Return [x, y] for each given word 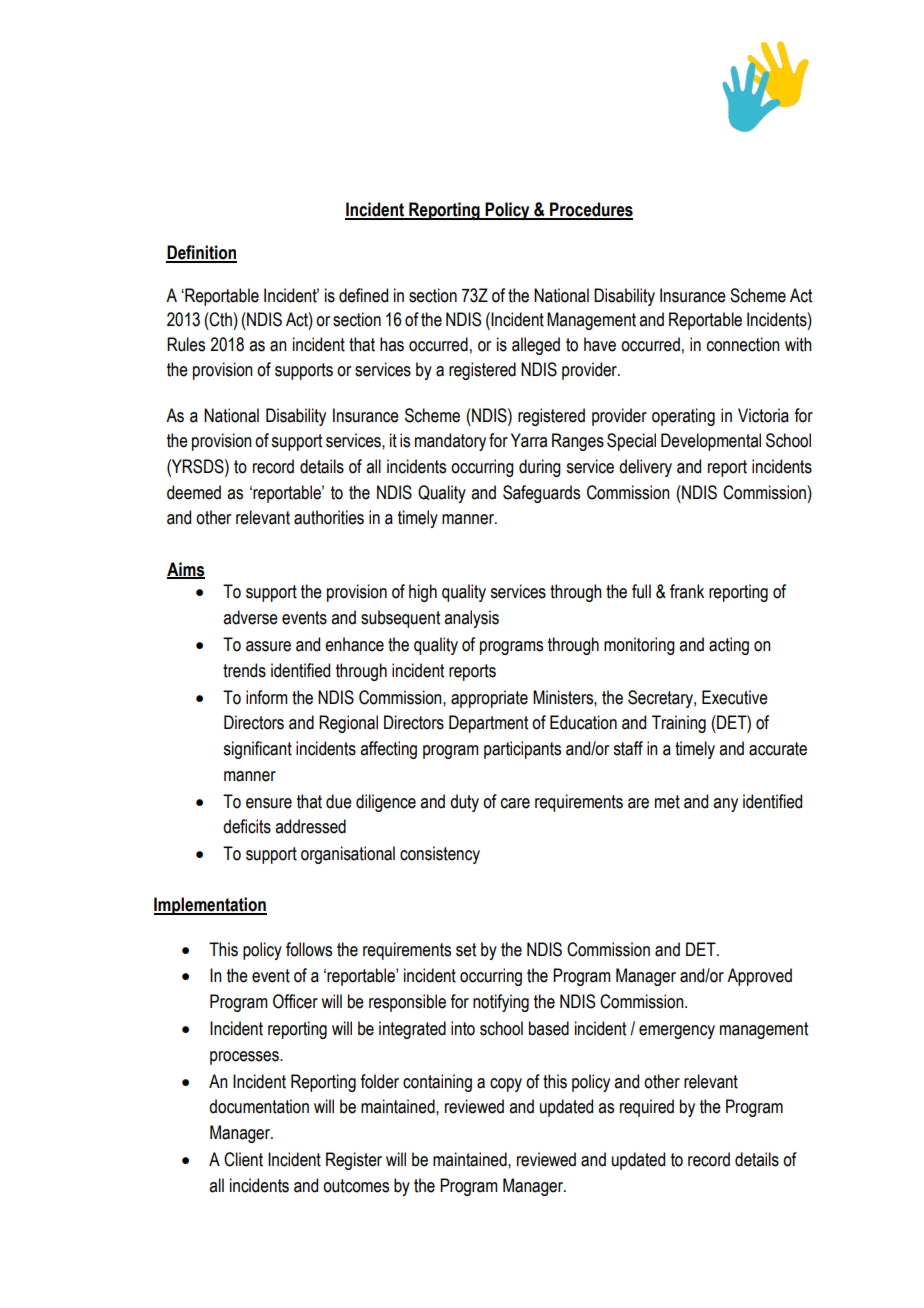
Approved [759, 977]
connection [743, 344]
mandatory [450, 442]
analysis [471, 619]
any [725, 805]
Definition [201, 253]
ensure [269, 803]
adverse [250, 617]
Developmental [711, 442]
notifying [501, 1003]
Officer [295, 1001]
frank [687, 591]
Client [243, 1159]
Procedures [590, 210]
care [515, 803]
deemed [194, 492]
